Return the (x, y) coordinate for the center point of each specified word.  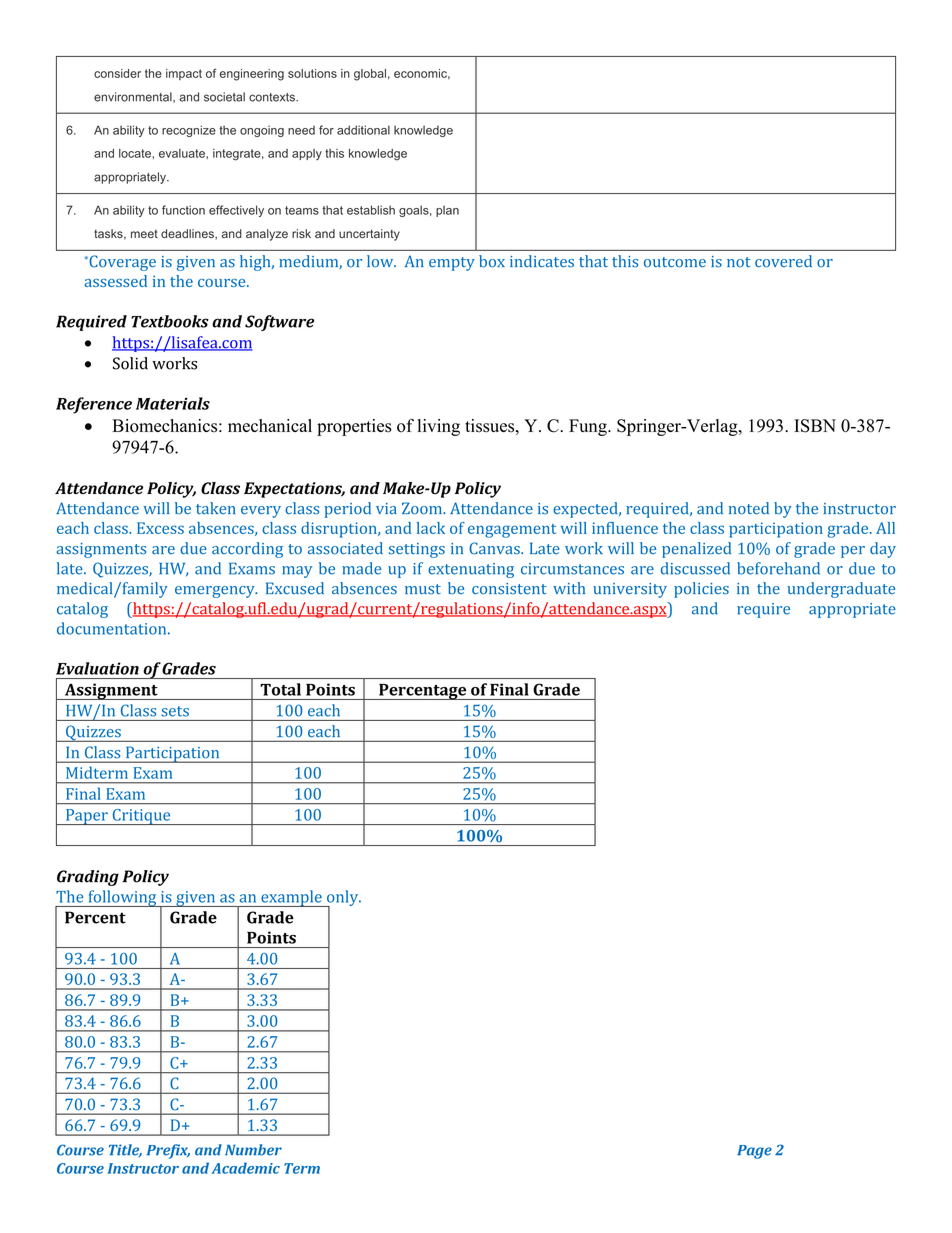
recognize (189, 131)
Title (125, 1150)
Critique (141, 817)
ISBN (815, 426)
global (370, 75)
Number (253, 1150)
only (343, 899)
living (439, 427)
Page (754, 1152)
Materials (173, 403)
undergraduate (841, 590)
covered (783, 261)
